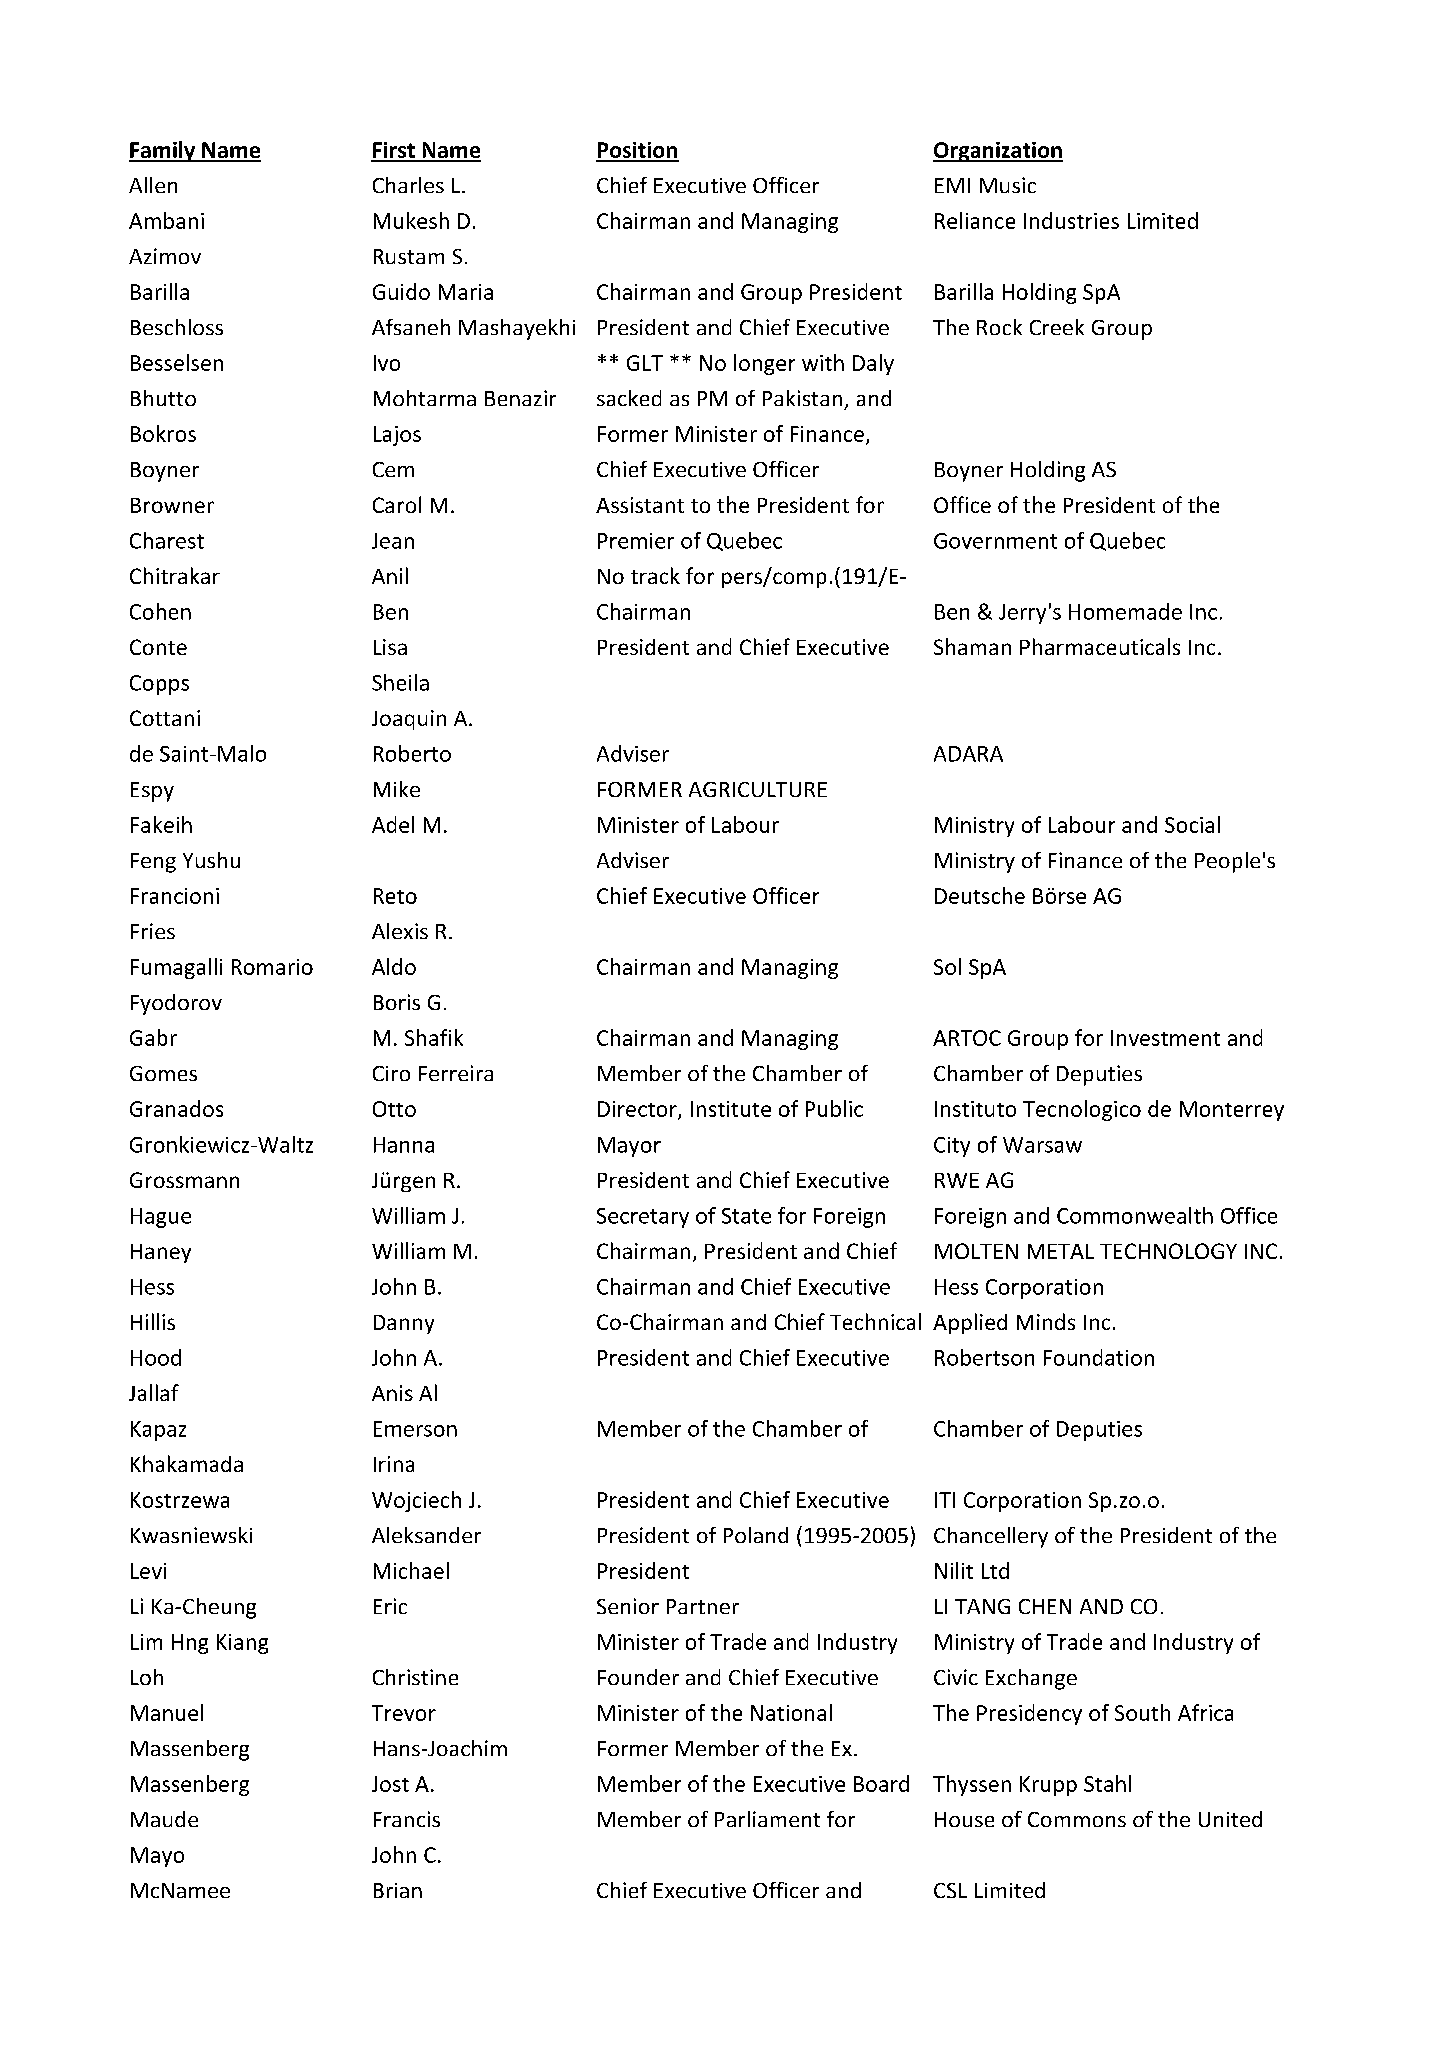 The height and width of the screenshot is (2059, 1456). I want to click on longer, so click(764, 364).
